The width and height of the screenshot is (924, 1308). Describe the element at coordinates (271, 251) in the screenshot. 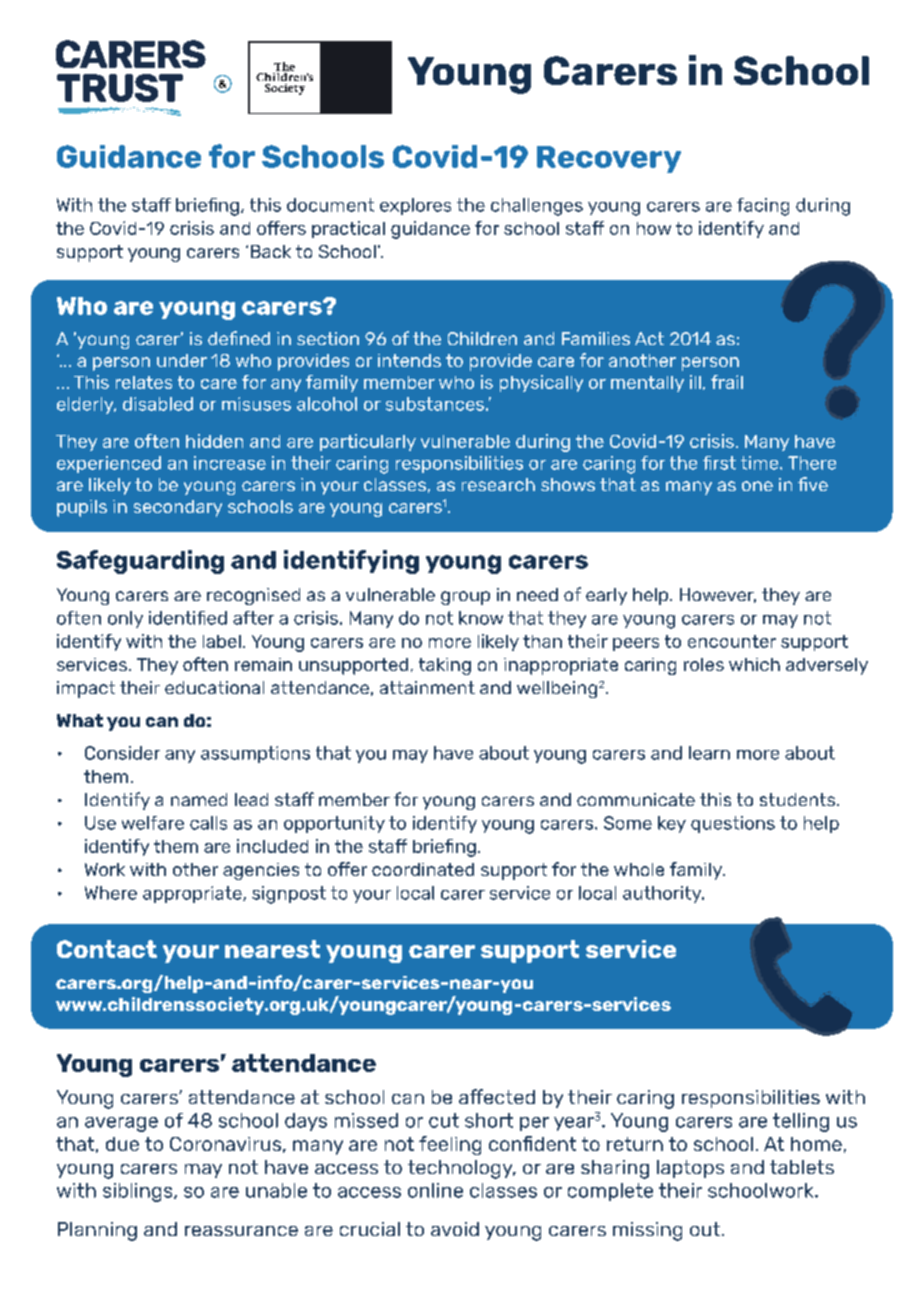

I see `Back` at that location.
